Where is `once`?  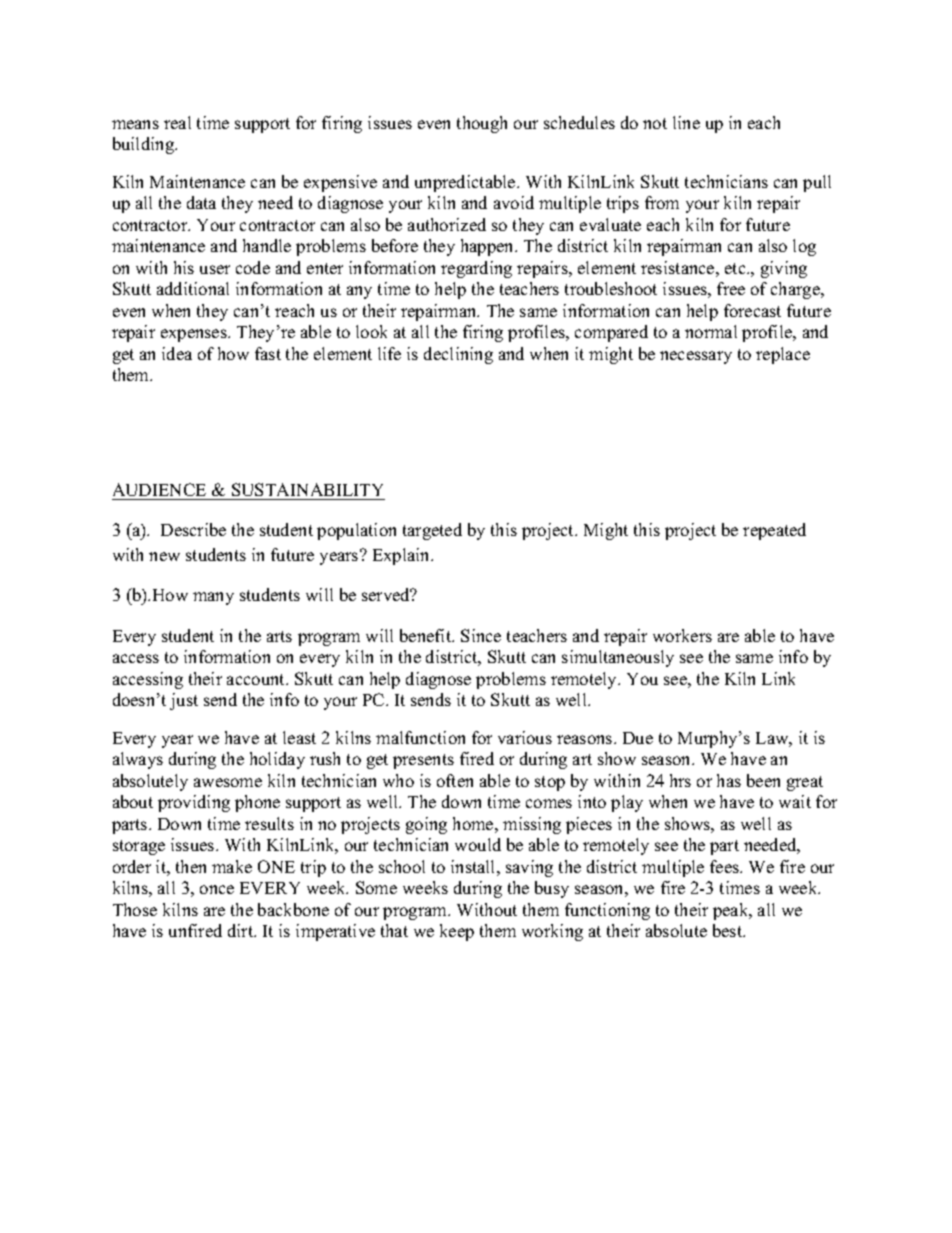
once is located at coordinates (217, 889).
